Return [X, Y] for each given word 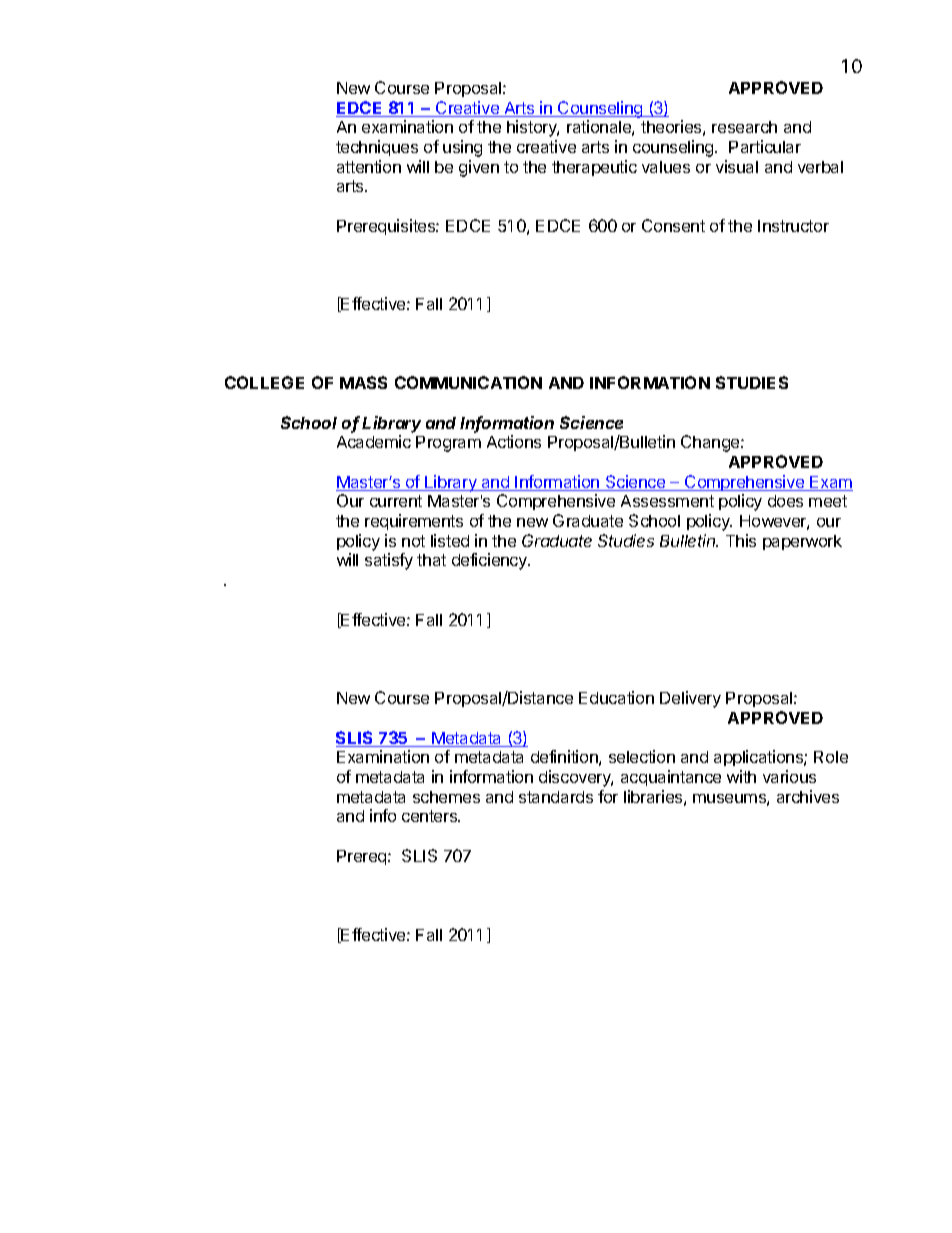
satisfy [389, 561]
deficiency [490, 561]
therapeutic [594, 168]
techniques [377, 148]
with [741, 776]
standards [556, 797]
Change [711, 443]
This [741, 540]
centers [431, 816]
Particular [765, 146]
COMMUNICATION [468, 382]
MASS [363, 382]
